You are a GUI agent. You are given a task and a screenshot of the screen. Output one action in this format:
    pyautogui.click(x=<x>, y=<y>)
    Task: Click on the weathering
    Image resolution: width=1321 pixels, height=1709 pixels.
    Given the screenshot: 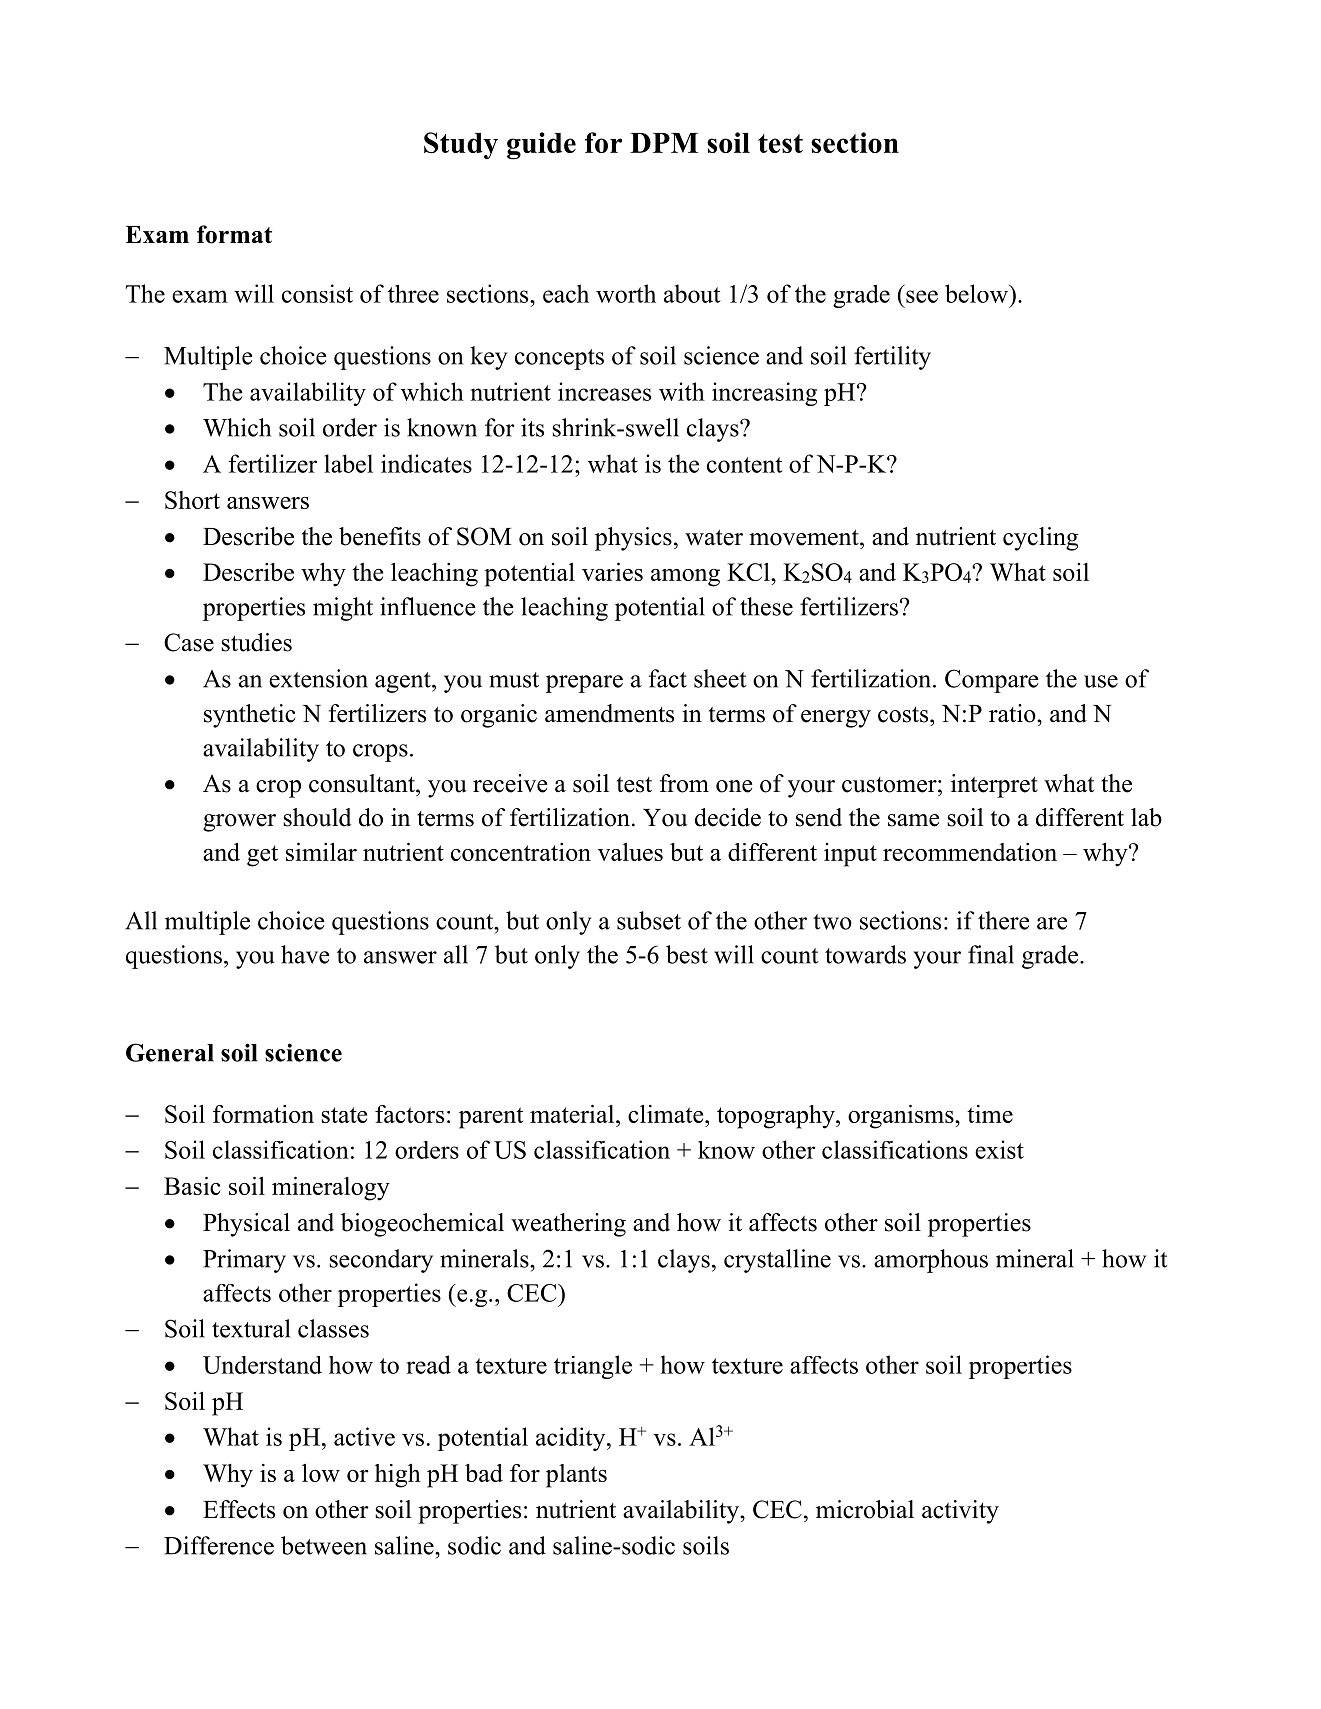 What is the action you would take?
    pyautogui.click(x=568, y=1225)
